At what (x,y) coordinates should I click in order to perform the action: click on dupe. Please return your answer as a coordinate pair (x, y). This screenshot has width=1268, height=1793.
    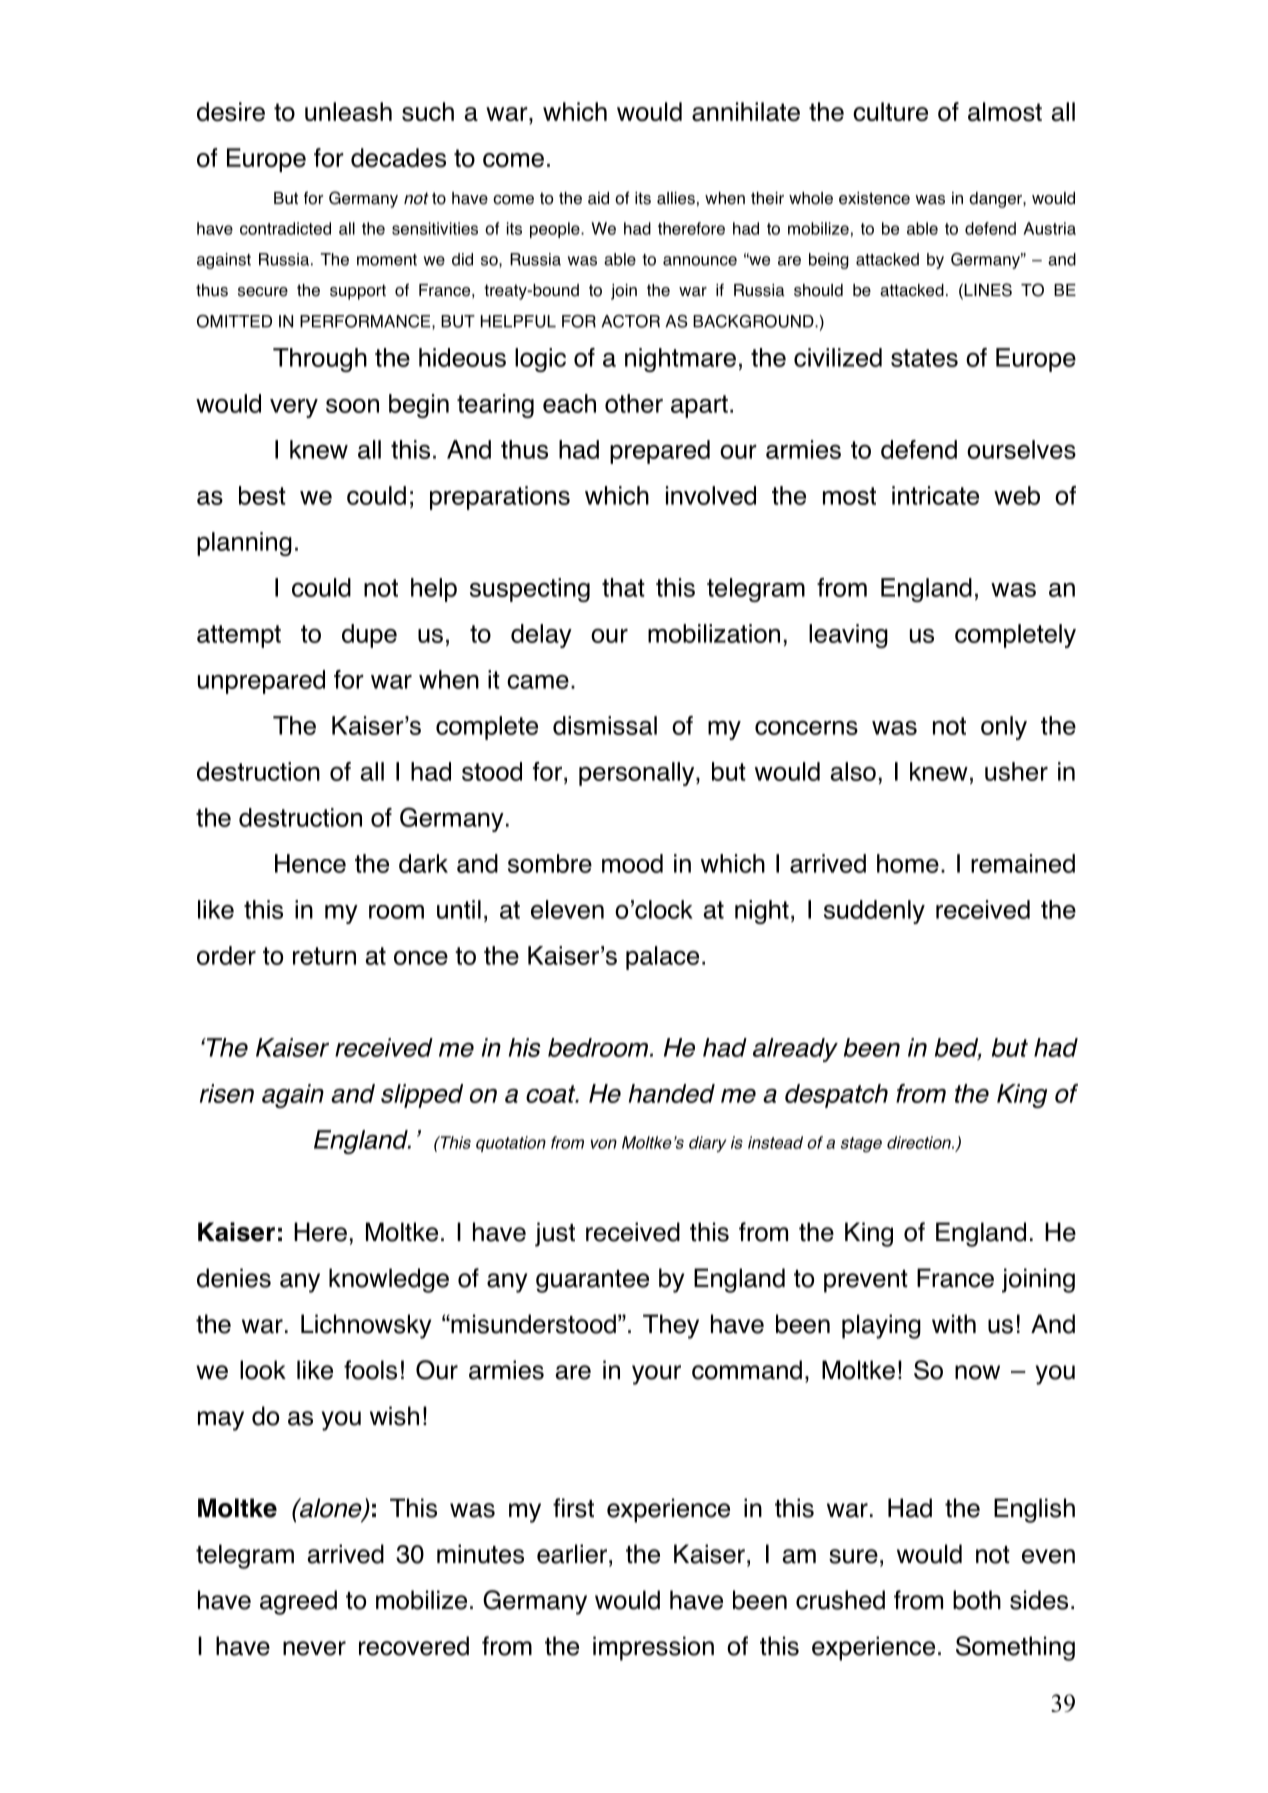
    Looking at the image, I should click on (369, 636).
